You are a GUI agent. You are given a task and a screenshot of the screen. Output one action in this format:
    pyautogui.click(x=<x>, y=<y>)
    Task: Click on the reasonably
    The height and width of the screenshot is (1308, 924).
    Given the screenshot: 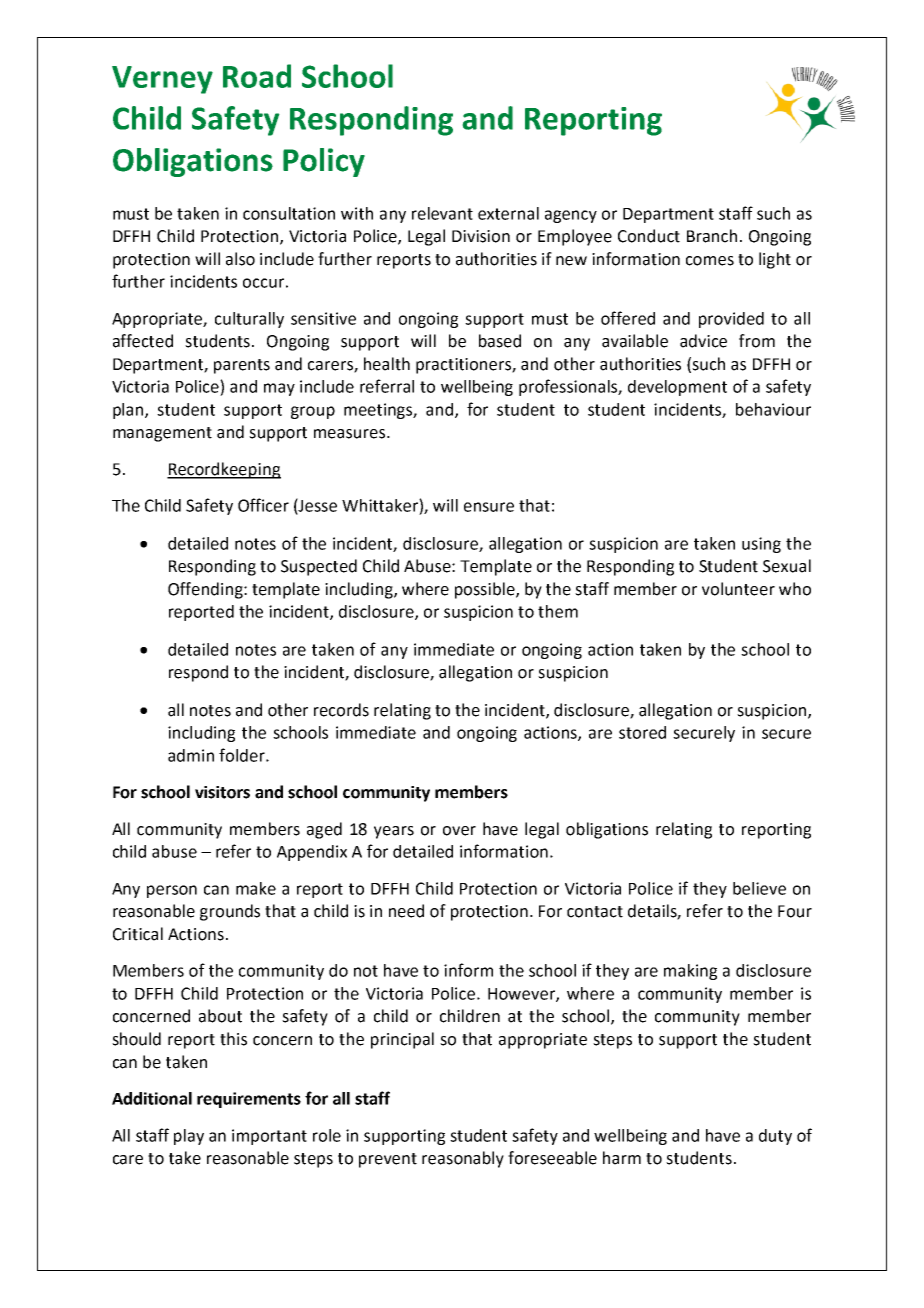 What is the action you would take?
    pyautogui.click(x=463, y=1159)
